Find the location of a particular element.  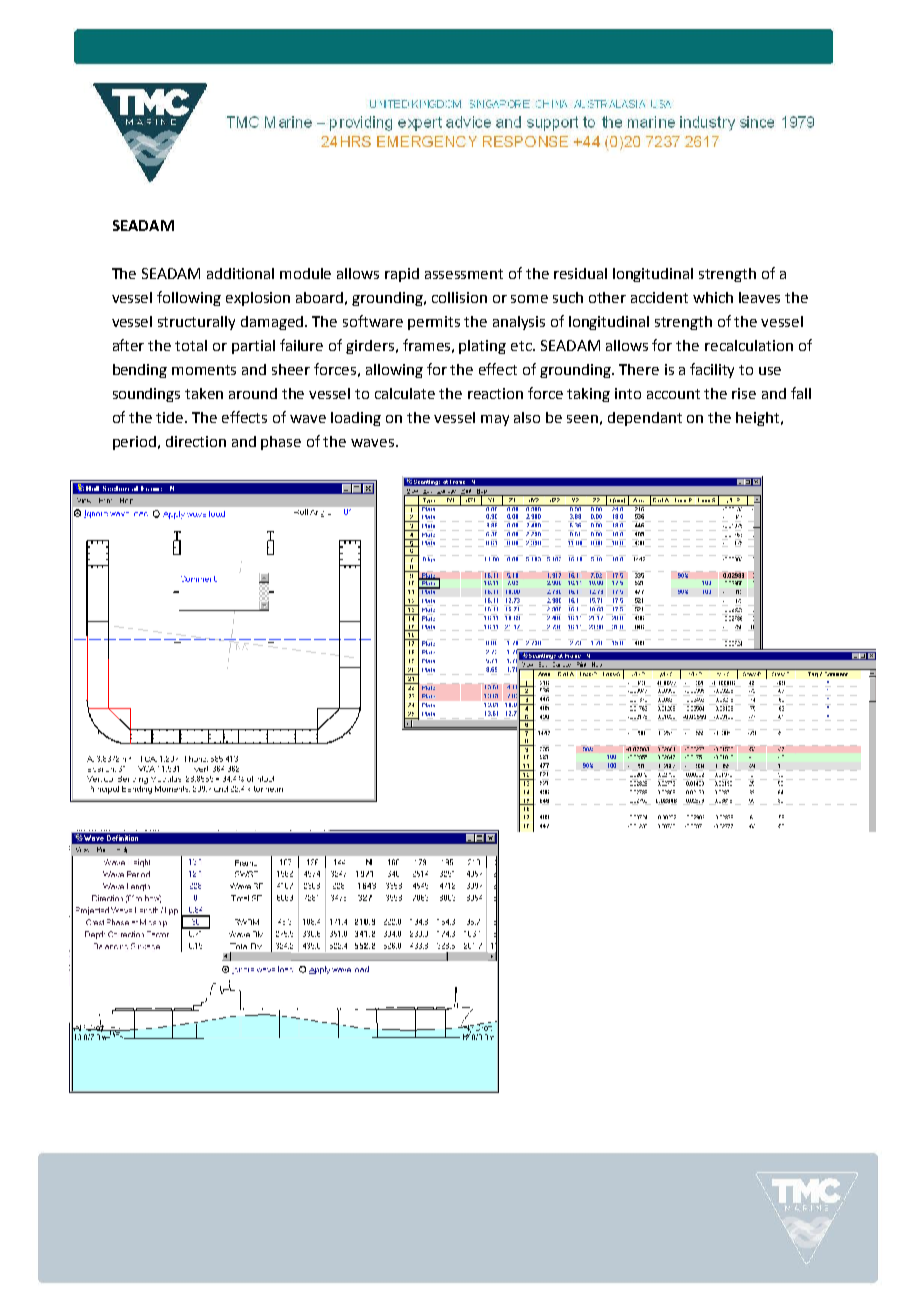

residual is located at coordinates (580, 273).
